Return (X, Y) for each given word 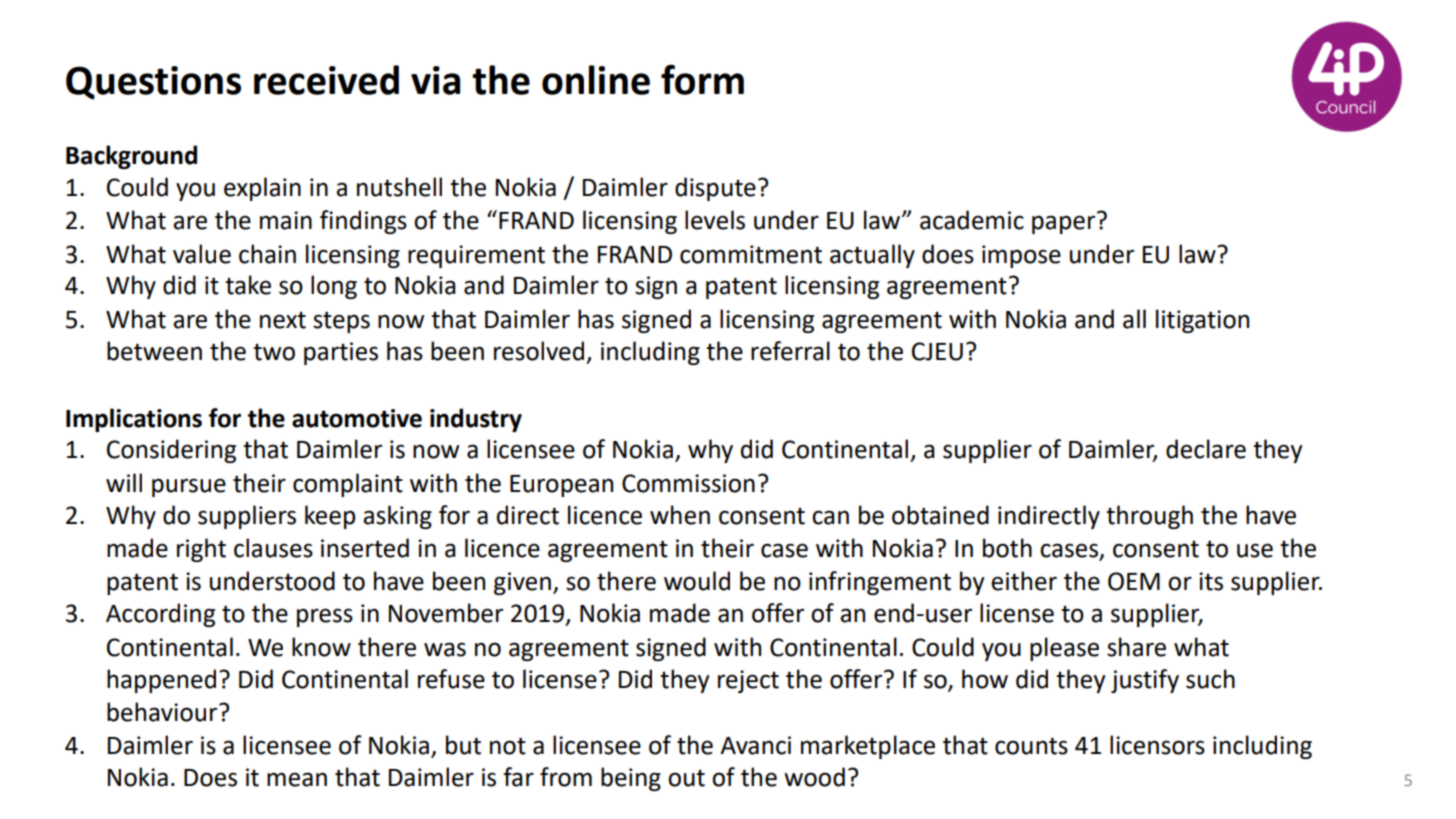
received (326, 80)
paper (1063, 224)
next (283, 320)
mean (297, 779)
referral (790, 351)
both (1007, 548)
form (702, 80)
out (686, 778)
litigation (1202, 321)
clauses (273, 548)
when (680, 515)
